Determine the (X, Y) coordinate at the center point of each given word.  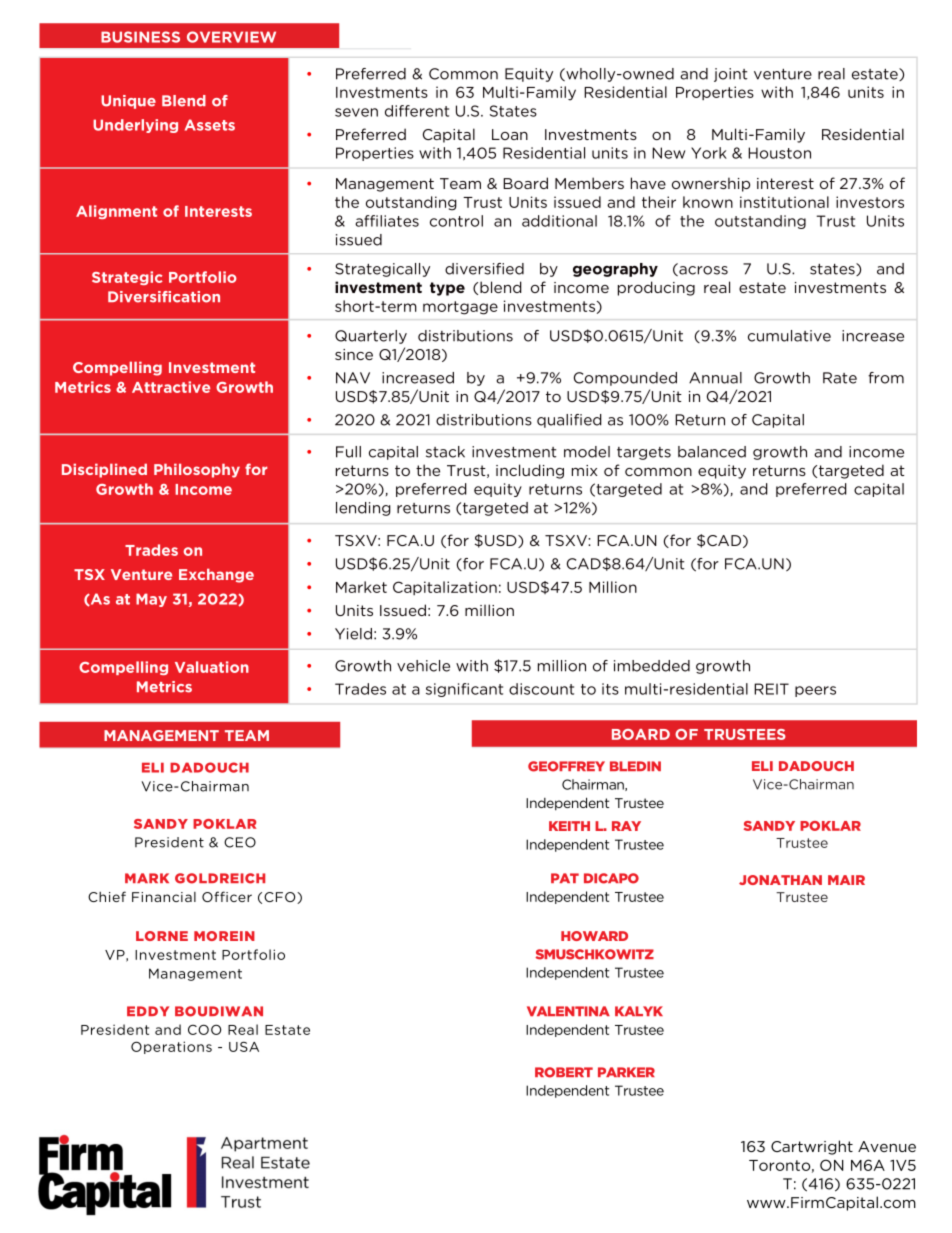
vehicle (423, 666)
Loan (510, 134)
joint (730, 75)
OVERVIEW (231, 37)
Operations (171, 1047)
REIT (771, 689)
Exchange (216, 575)
